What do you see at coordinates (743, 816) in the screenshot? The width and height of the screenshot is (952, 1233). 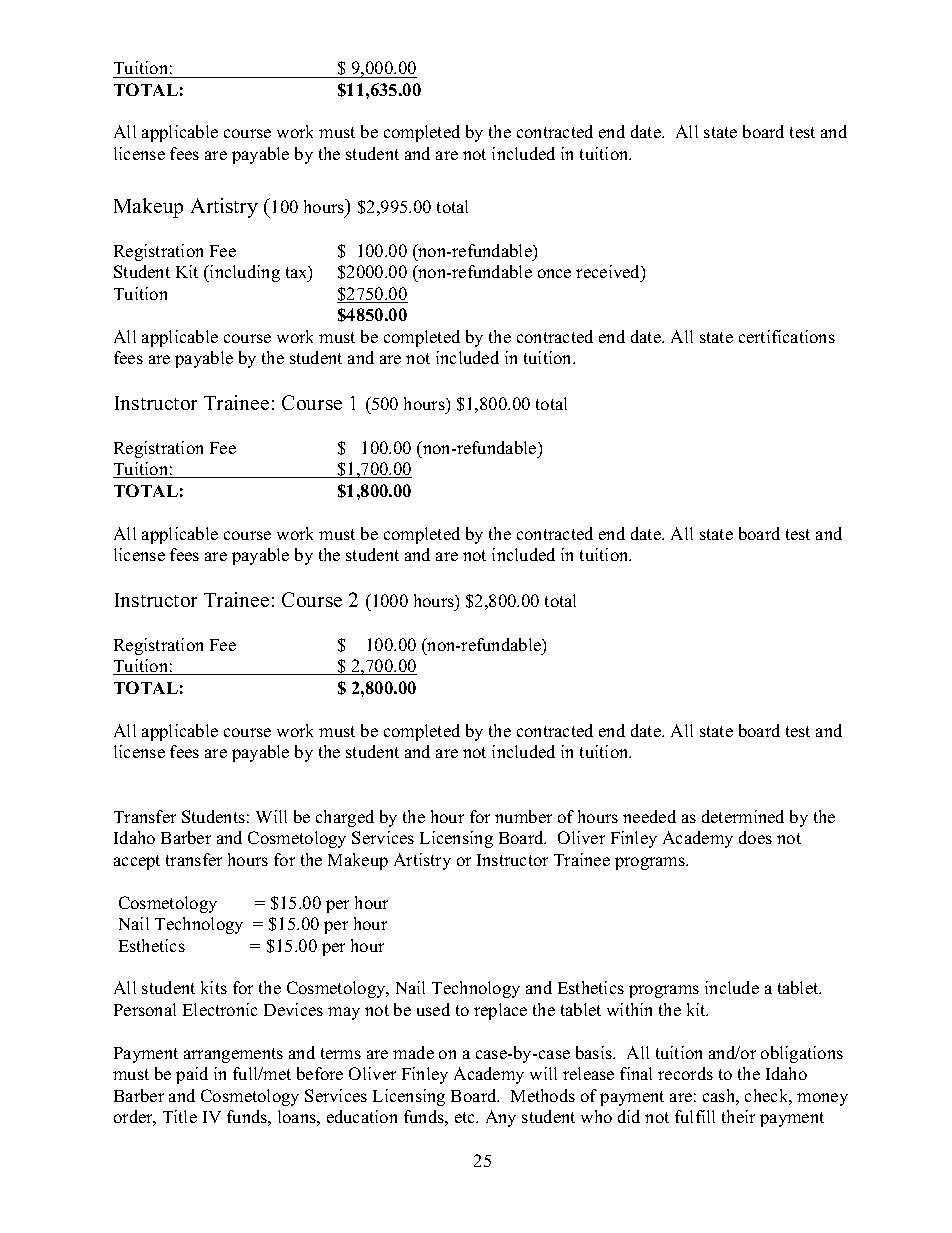 I see `determined` at bounding box center [743, 816].
